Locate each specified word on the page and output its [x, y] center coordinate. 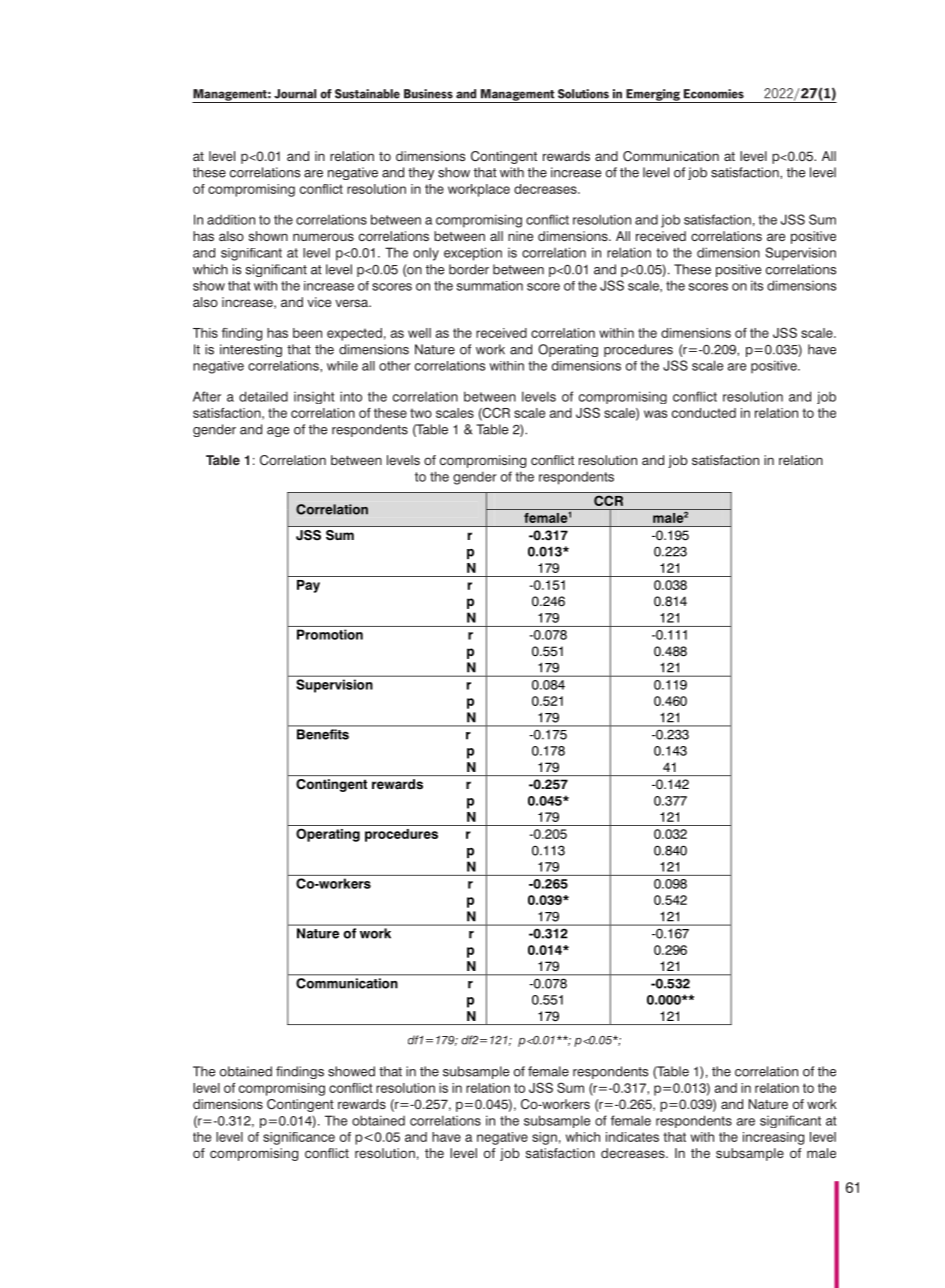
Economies [714, 94]
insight [314, 397]
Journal [295, 94]
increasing [773, 1138]
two [421, 413]
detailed [263, 396]
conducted [704, 413]
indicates [632, 1137]
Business [428, 94]
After [207, 396]
